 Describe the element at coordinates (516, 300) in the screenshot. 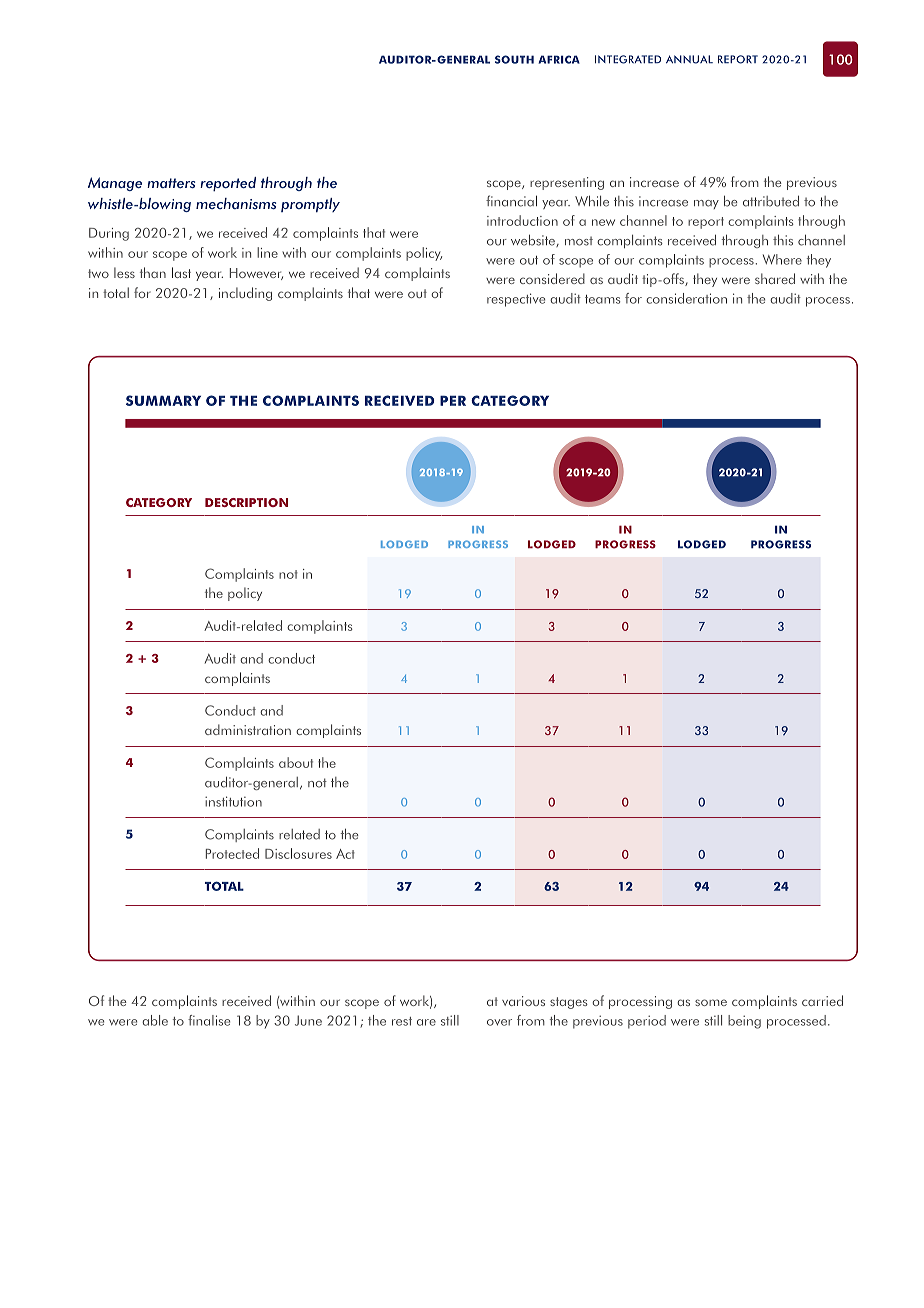

I see `respective` at that location.
